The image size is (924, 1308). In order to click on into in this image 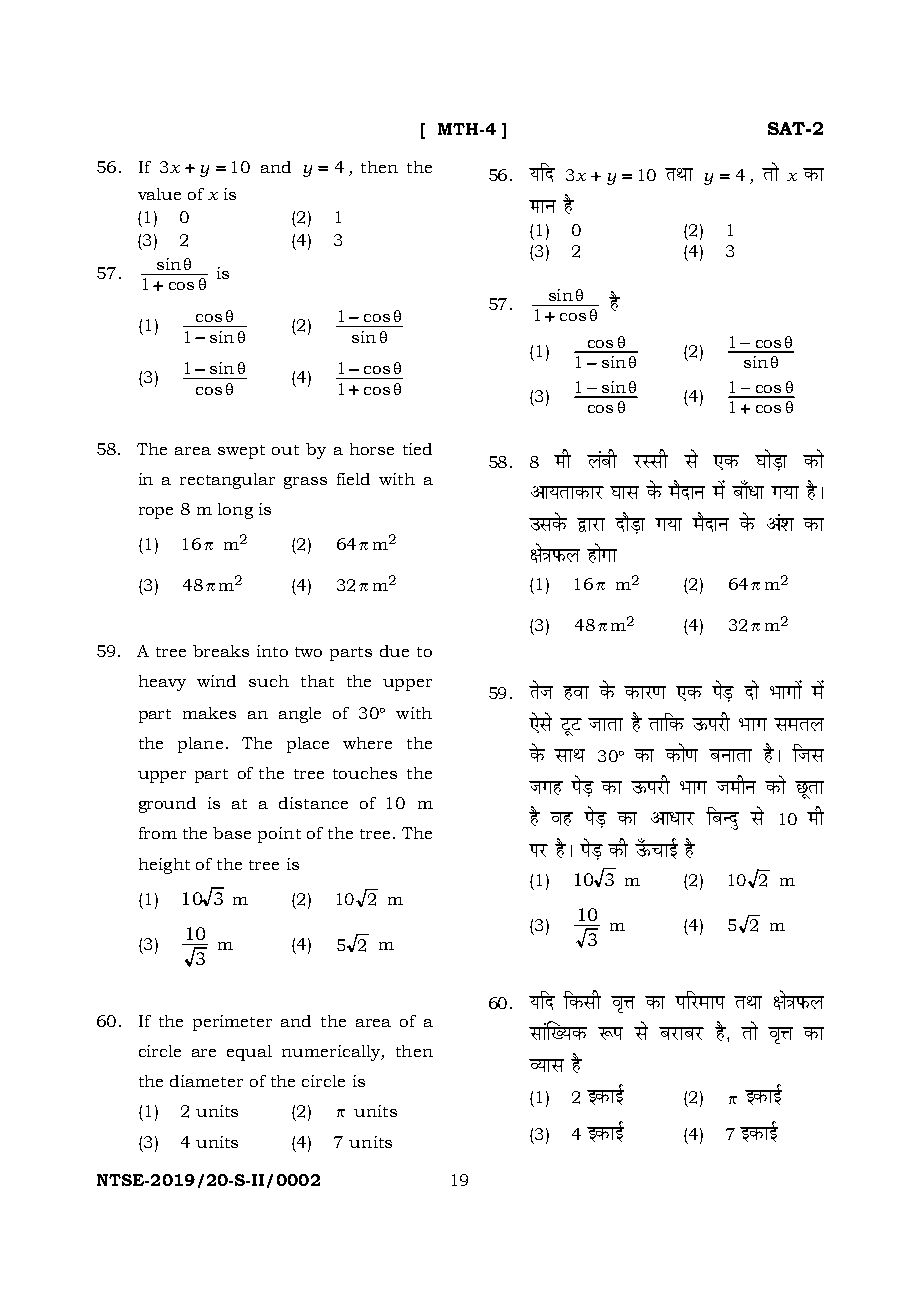, I will do `click(272, 651)`.
